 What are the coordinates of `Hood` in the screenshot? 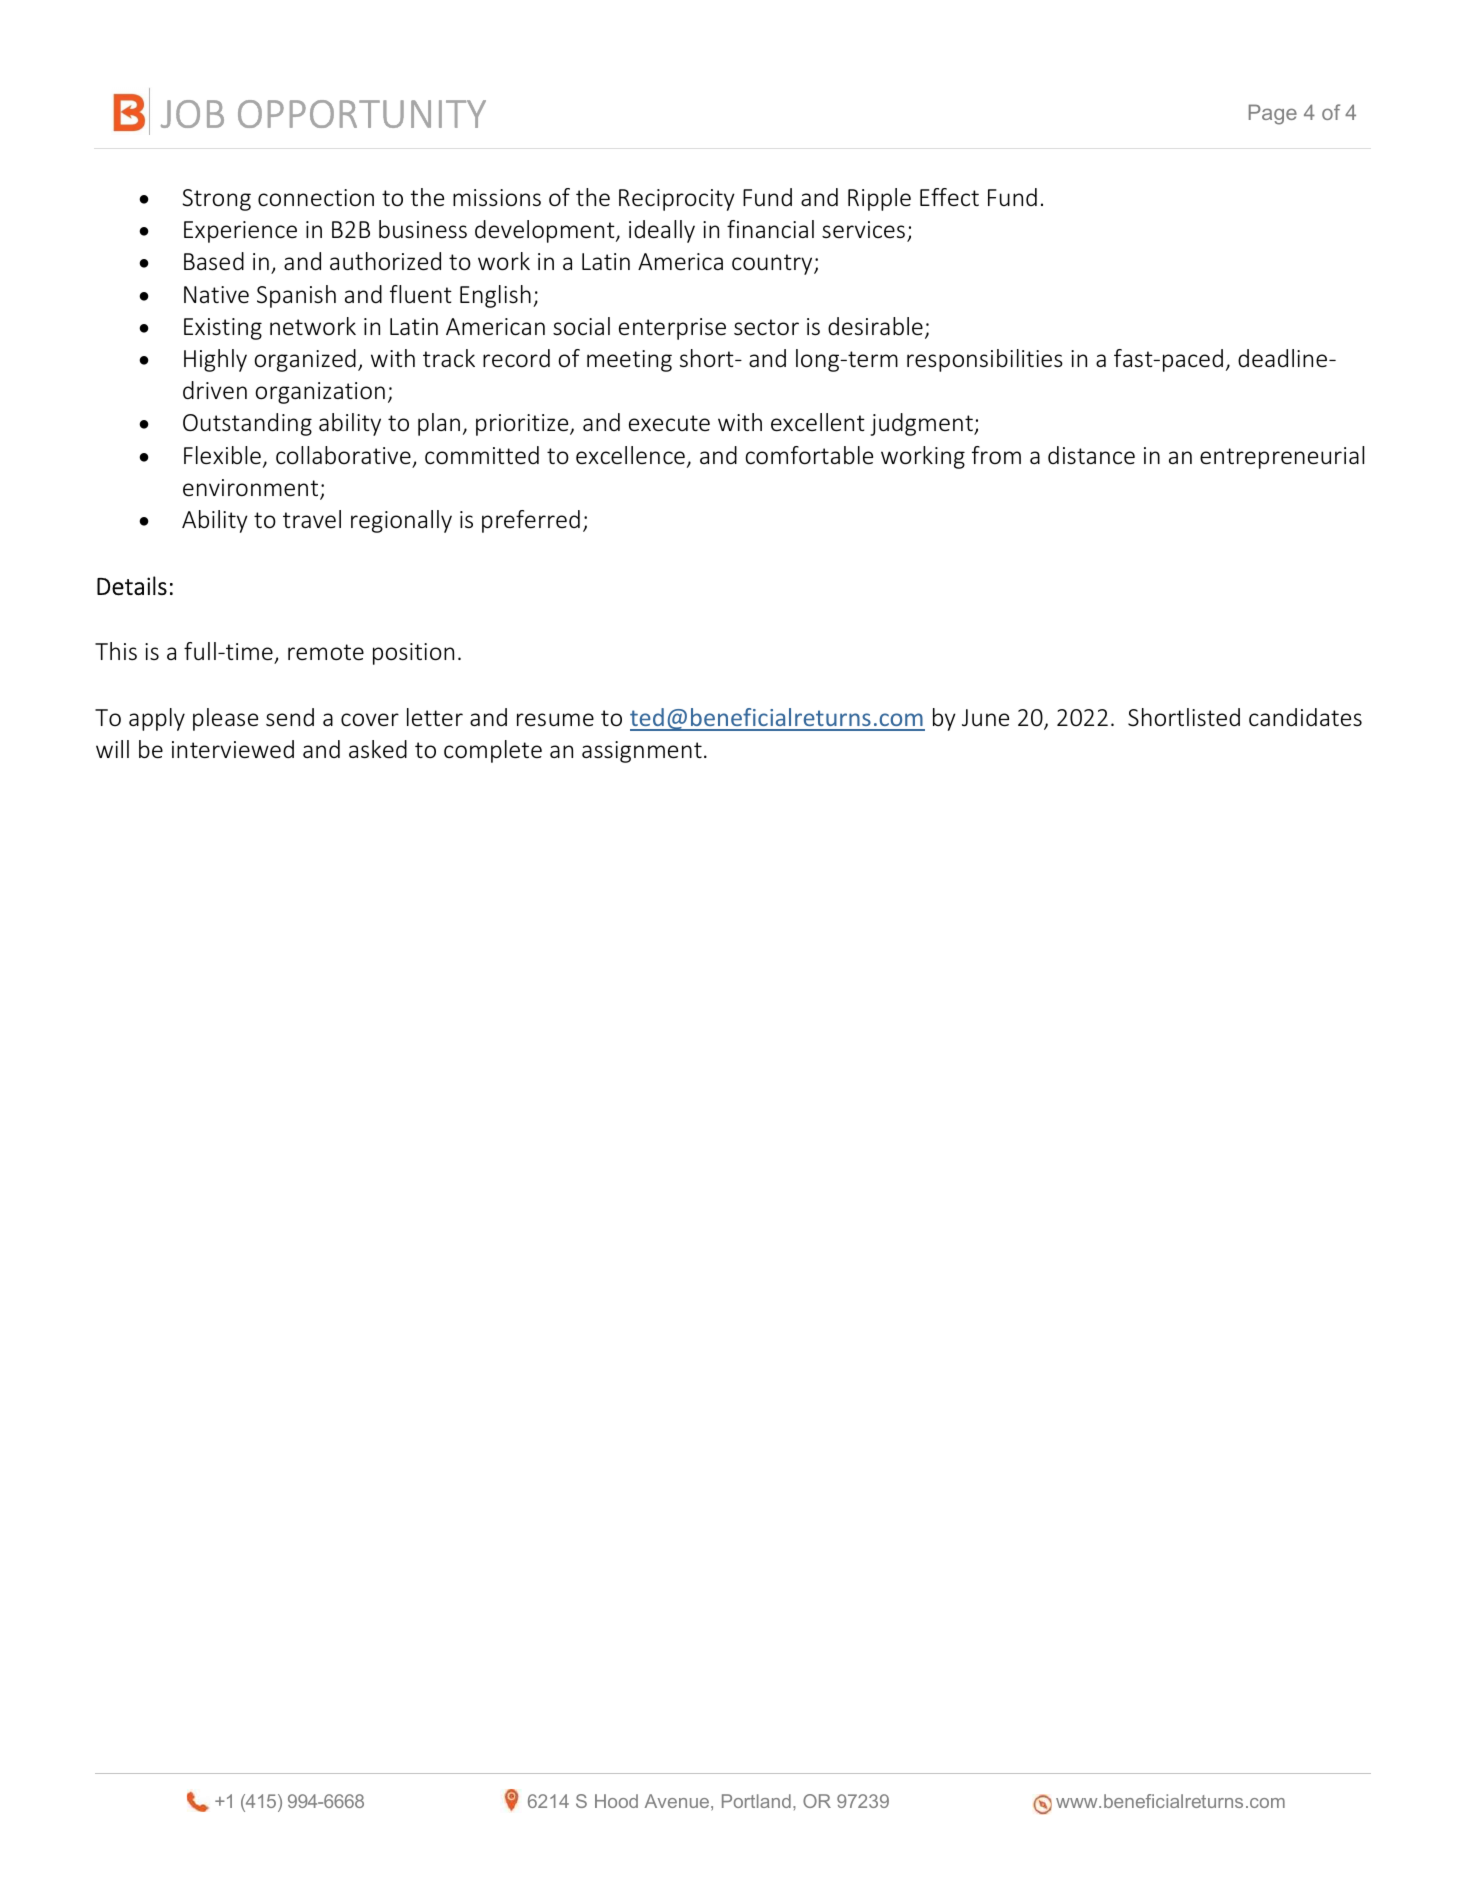 It's located at (616, 1801).
